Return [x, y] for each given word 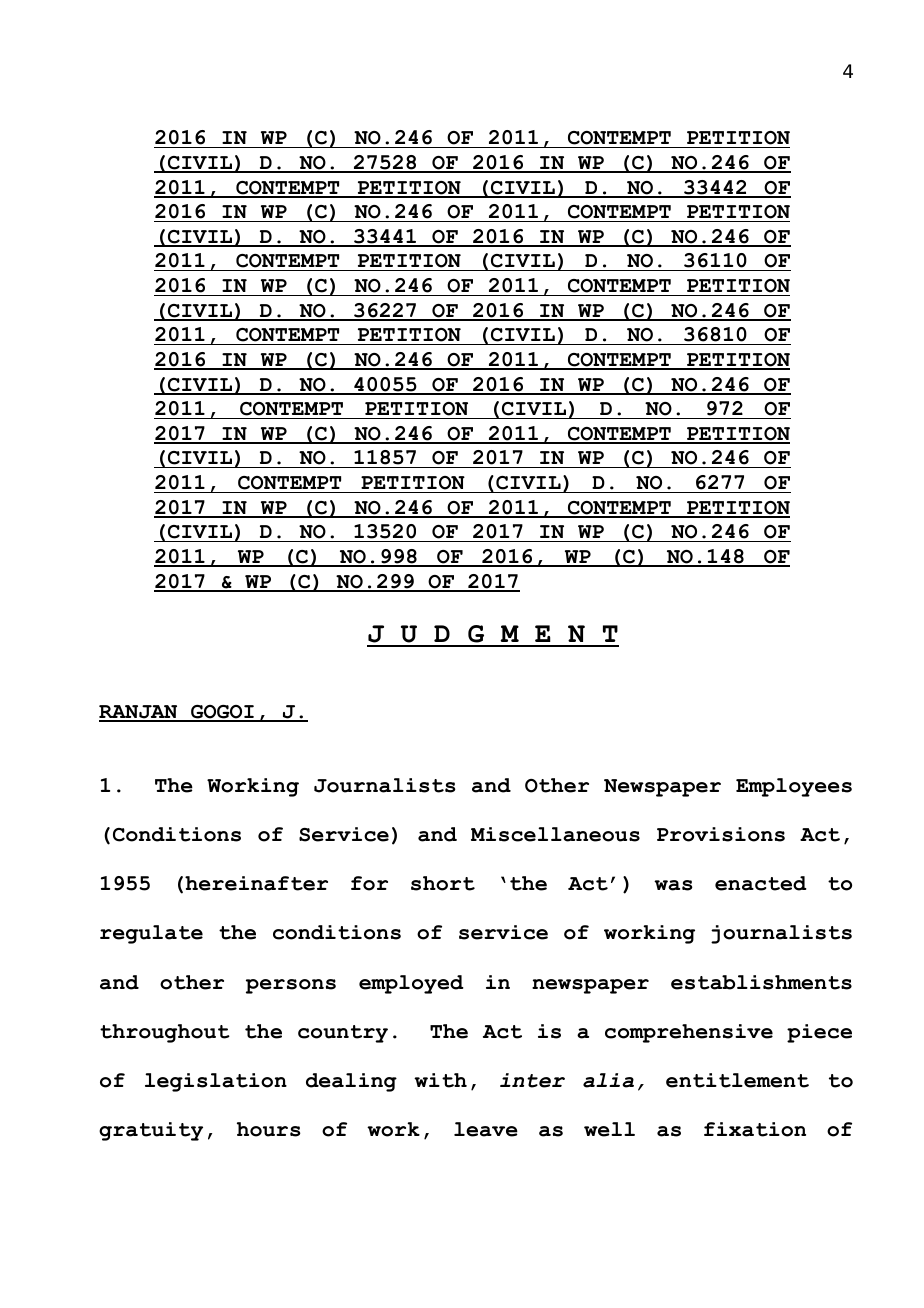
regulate [151, 934]
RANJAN [139, 713]
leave [486, 1129]
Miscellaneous [555, 834]
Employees [794, 787]
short [443, 883]
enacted [761, 883]
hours [269, 1129]
